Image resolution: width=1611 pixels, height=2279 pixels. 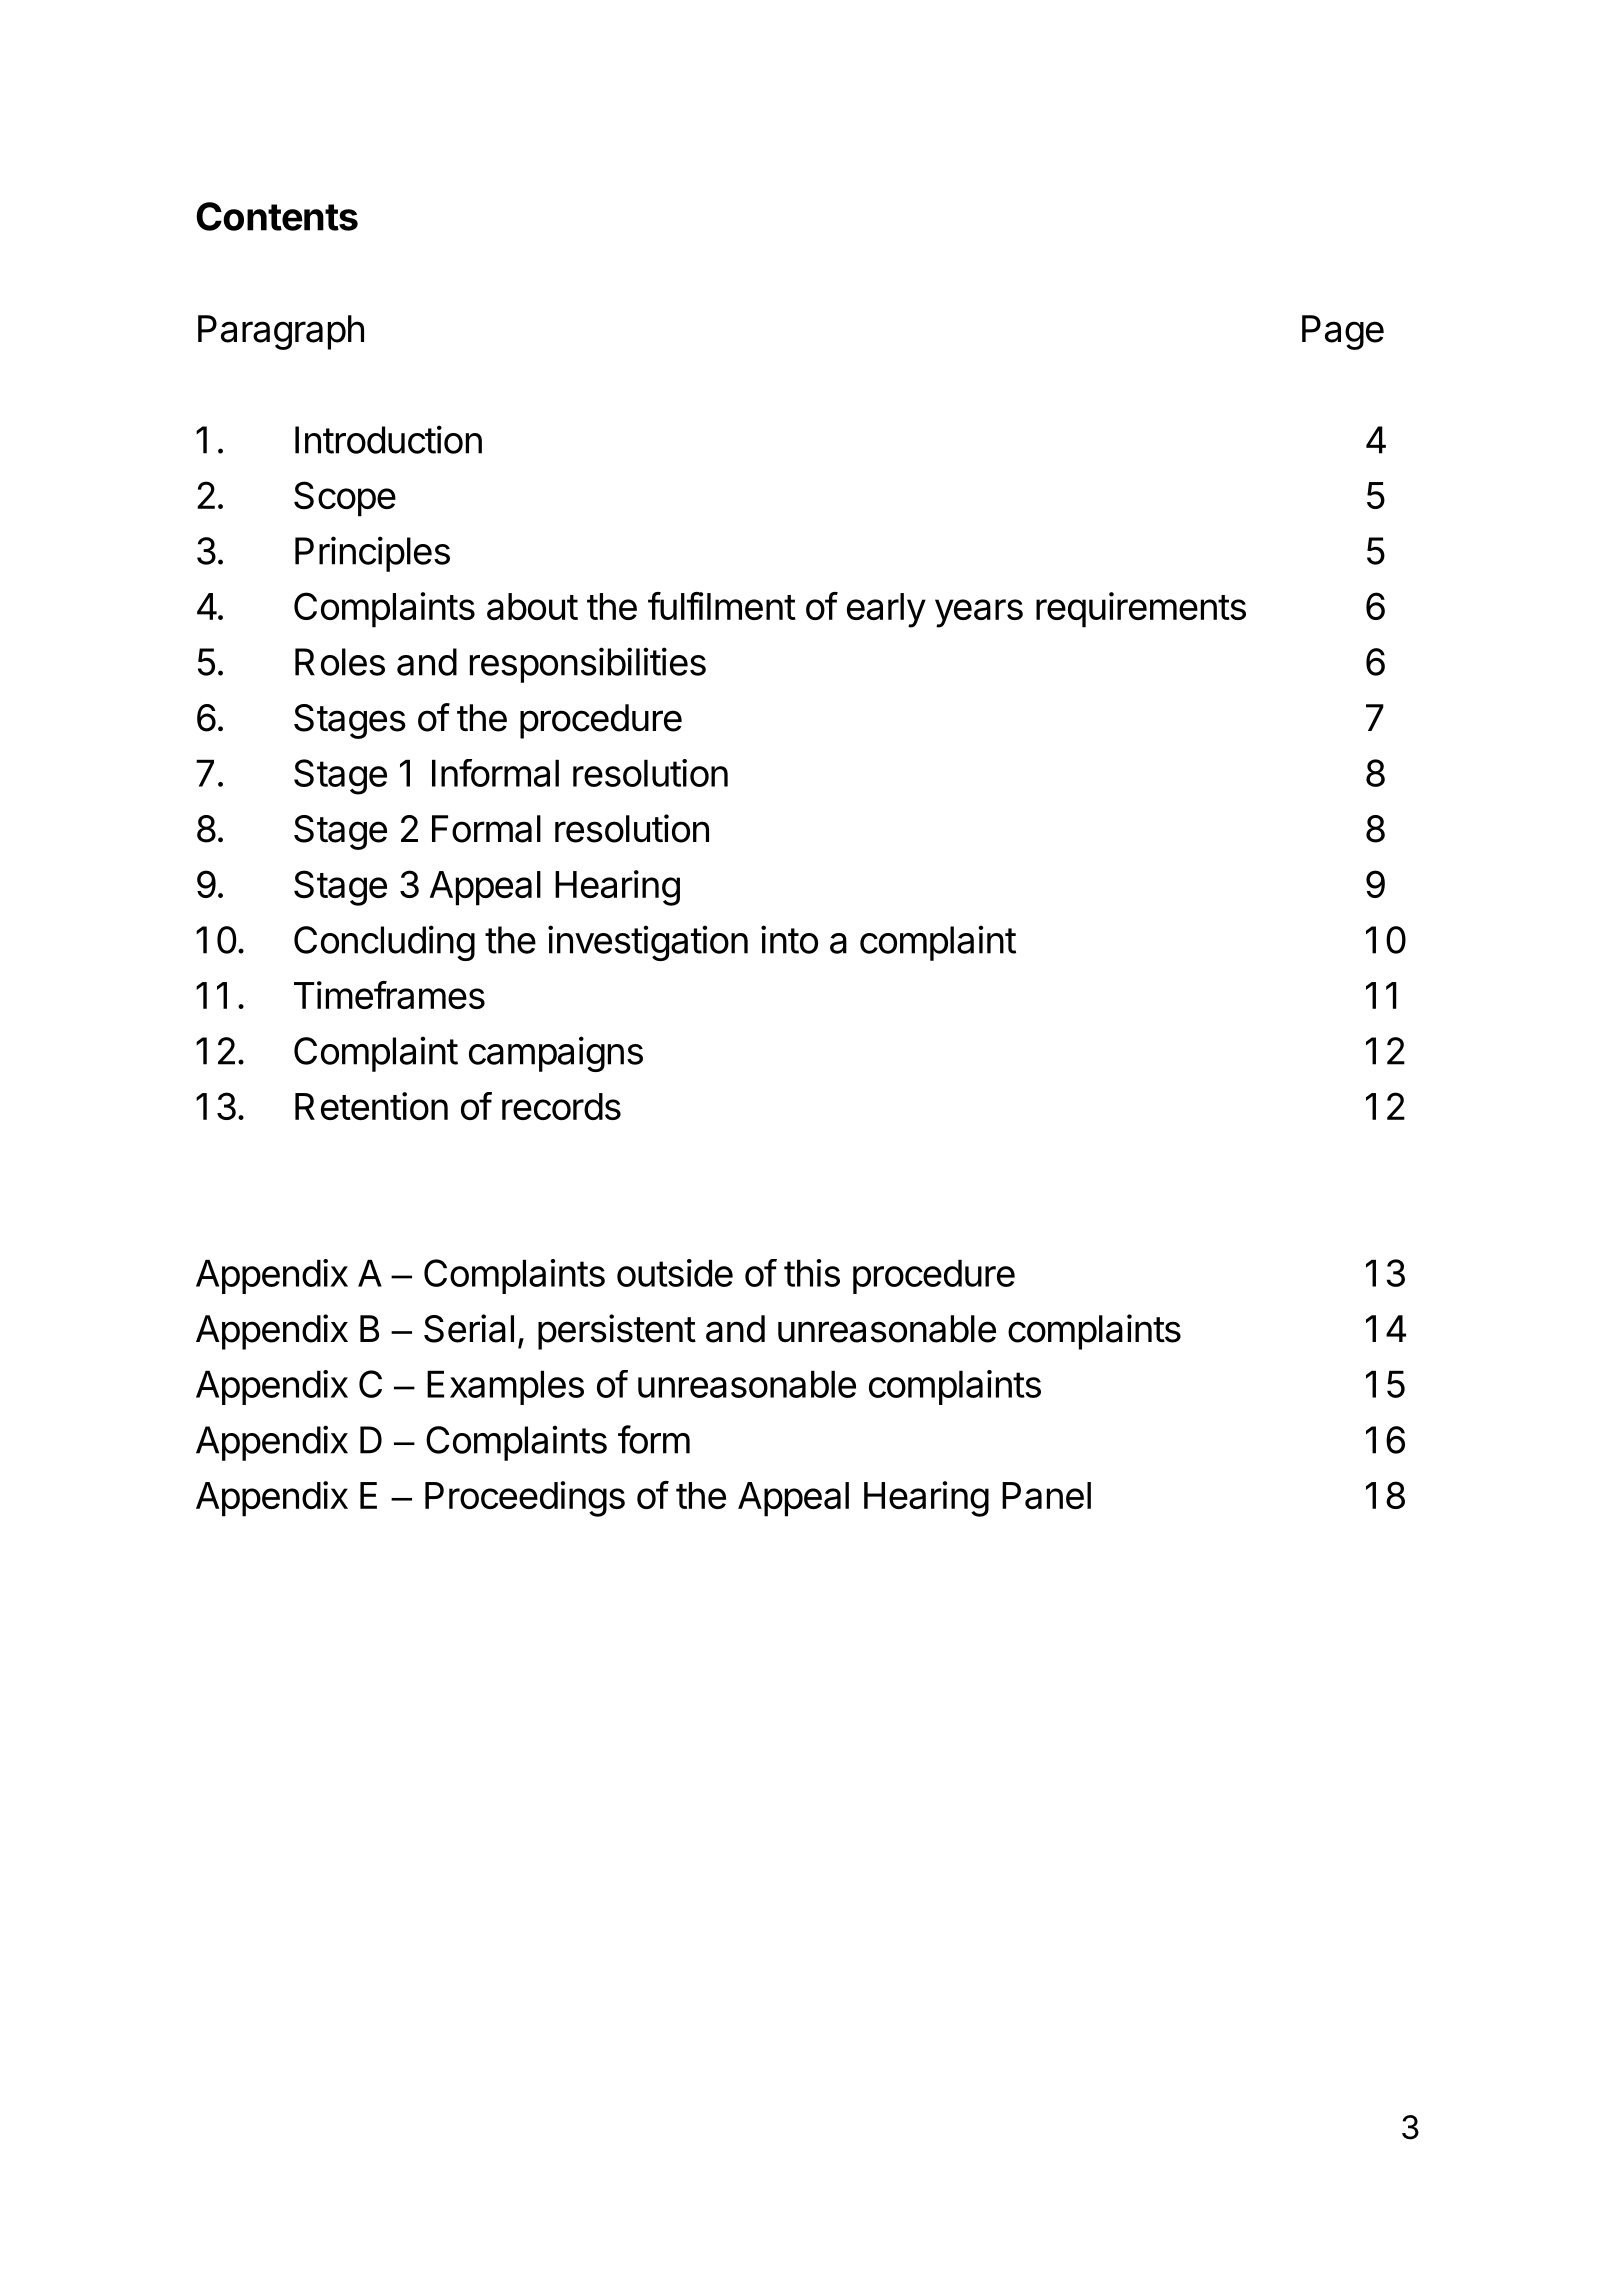 I want to click on requirements, so click(x=1141, y=610).
